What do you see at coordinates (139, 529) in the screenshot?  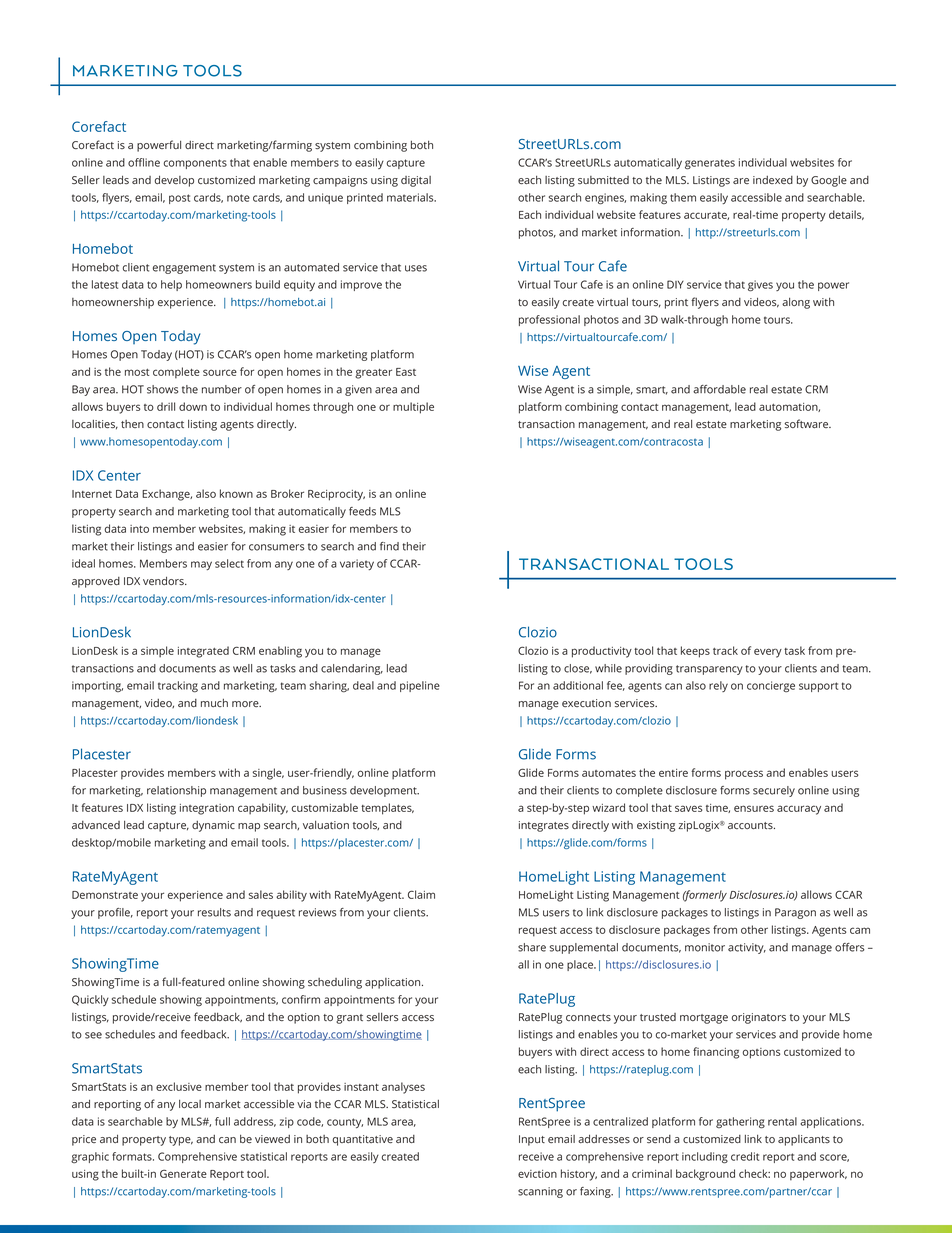 I see `into` at bounding box center [139, 529].
